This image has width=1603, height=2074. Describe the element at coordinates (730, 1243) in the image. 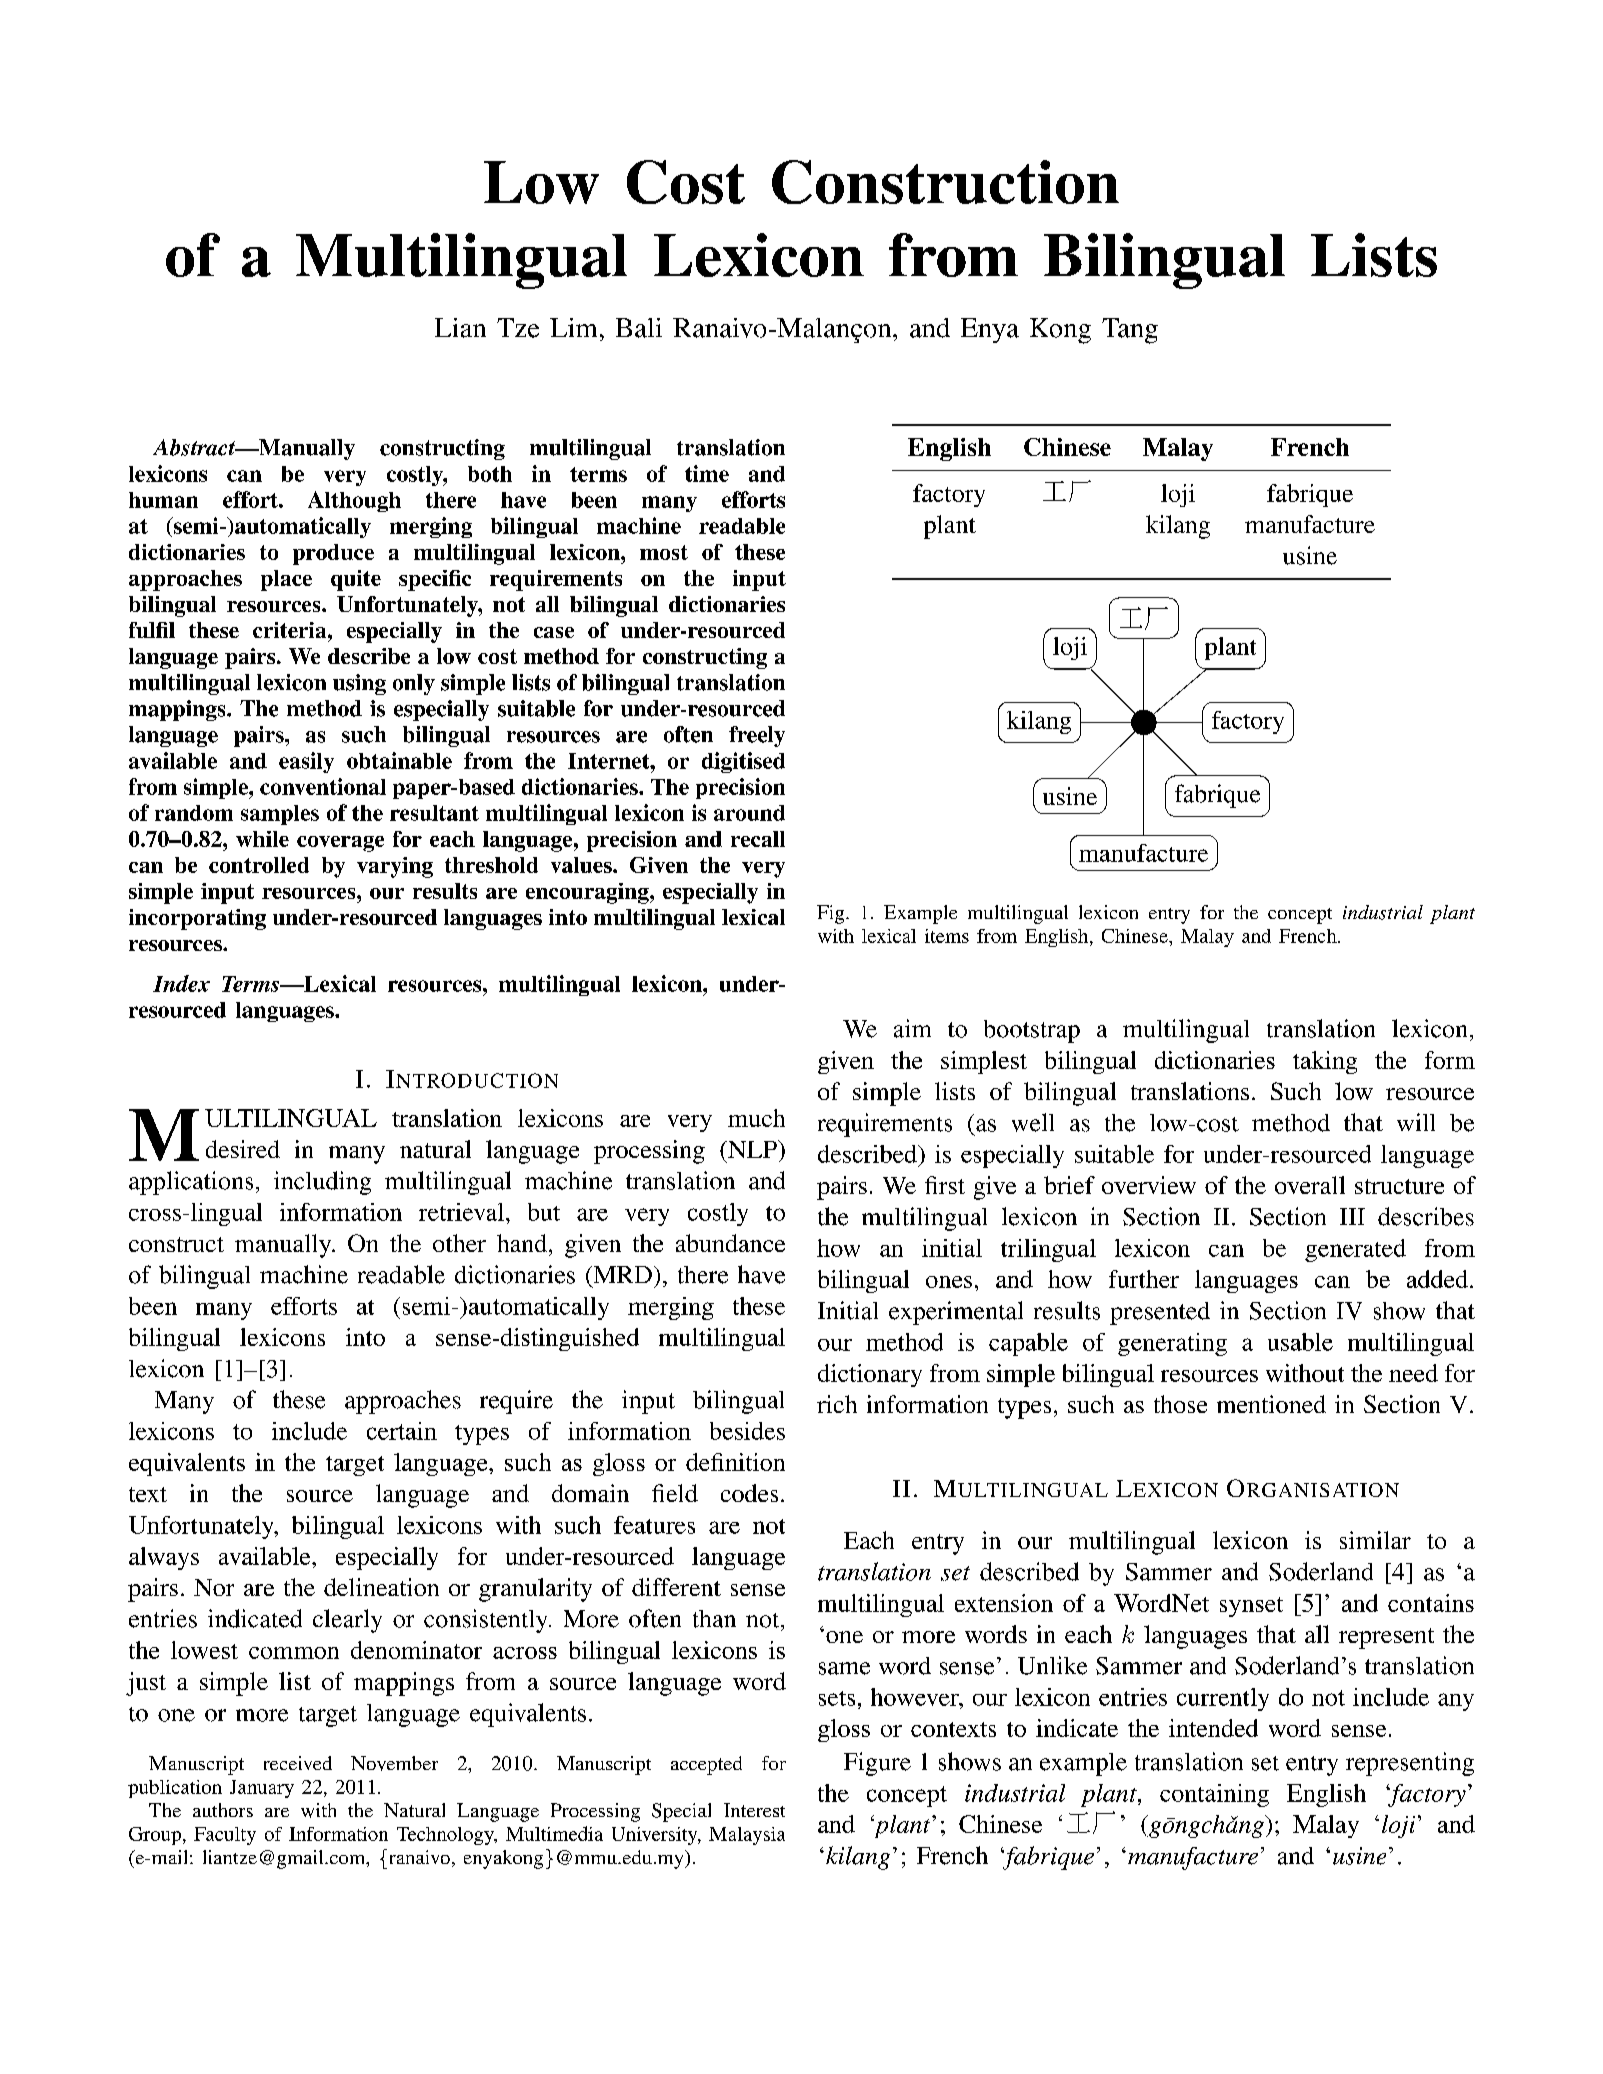

I see `abundance` at that location.
